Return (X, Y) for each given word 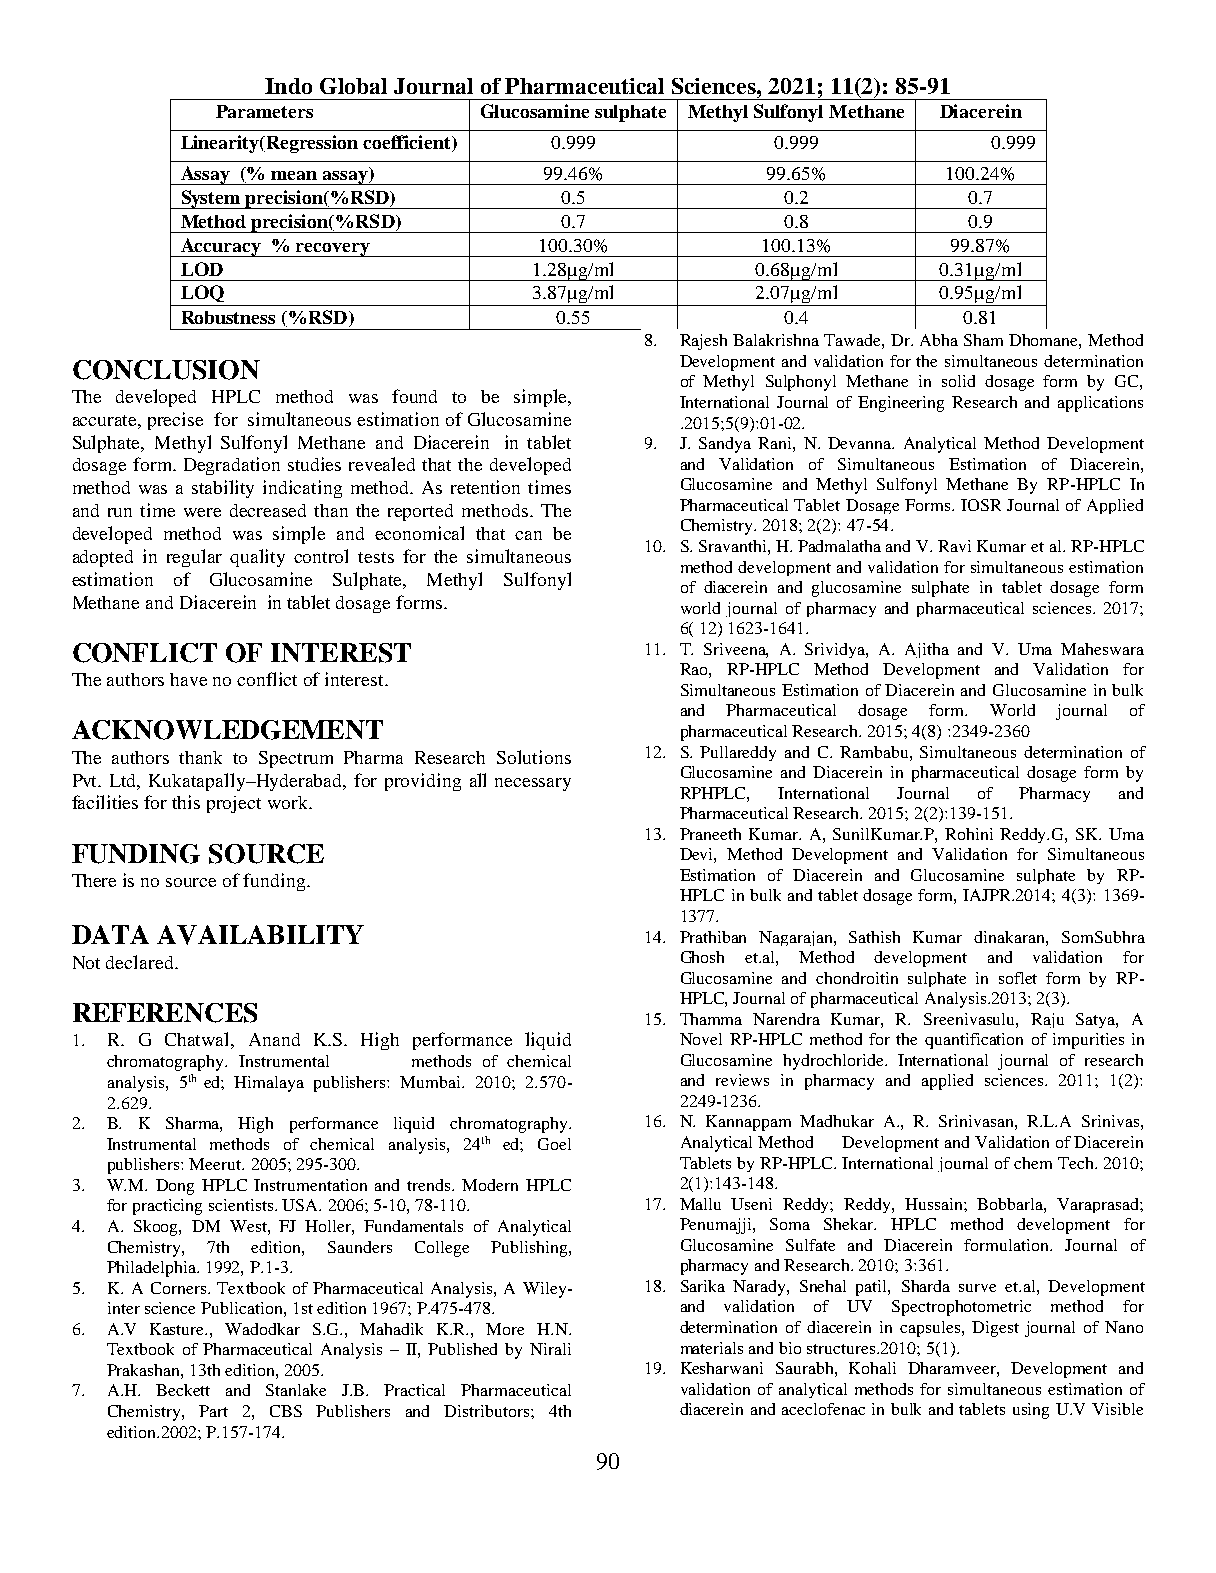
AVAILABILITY (260, 935)
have (188, 679)
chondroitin (857, 978)
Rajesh (703, 342)
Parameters (264, 111)
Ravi (954, 546)
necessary (533, 784)
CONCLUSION (166, 370)
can (528, 535)
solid (958, 381)
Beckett (183, 1390)
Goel (554, 1144)
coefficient (408, 143)
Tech (1077, 1163)
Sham (983, 340)
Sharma (194, 1124)
